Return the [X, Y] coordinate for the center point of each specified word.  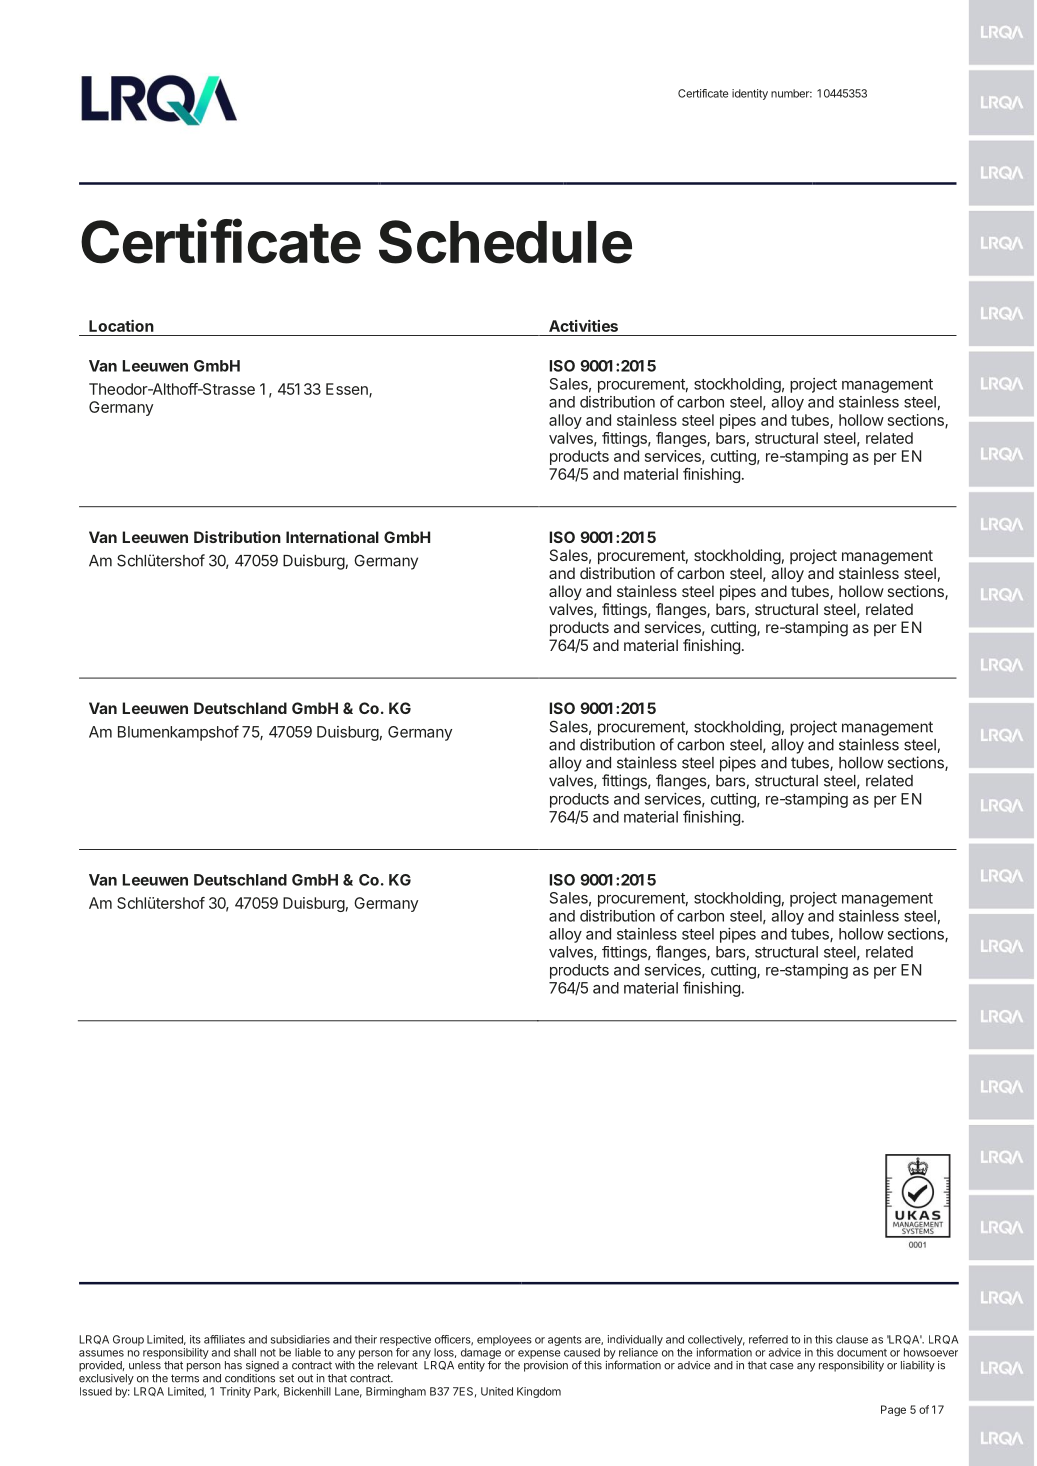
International [332, 537]
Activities [583, 326]
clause [852, 1339]
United [497, 1391]
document [862, 1352]
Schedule [505, 242]
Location [121, 326]
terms [185, 1378]
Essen [348, 390]
